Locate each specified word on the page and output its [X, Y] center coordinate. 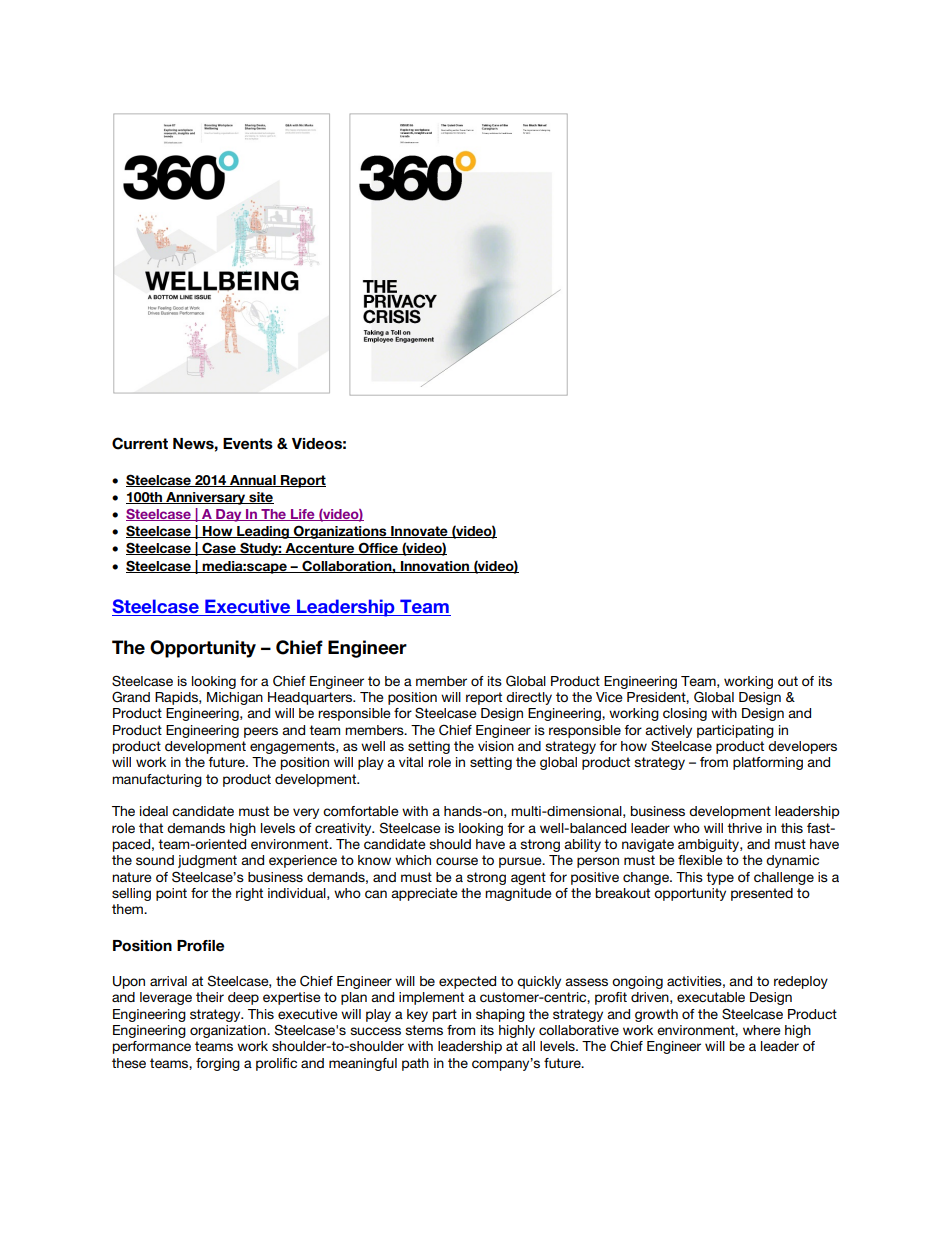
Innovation [435, 567]
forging [218, 1064]
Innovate [419, 532]
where [762, 1030]
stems [424, 1030]
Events [248, 444]
